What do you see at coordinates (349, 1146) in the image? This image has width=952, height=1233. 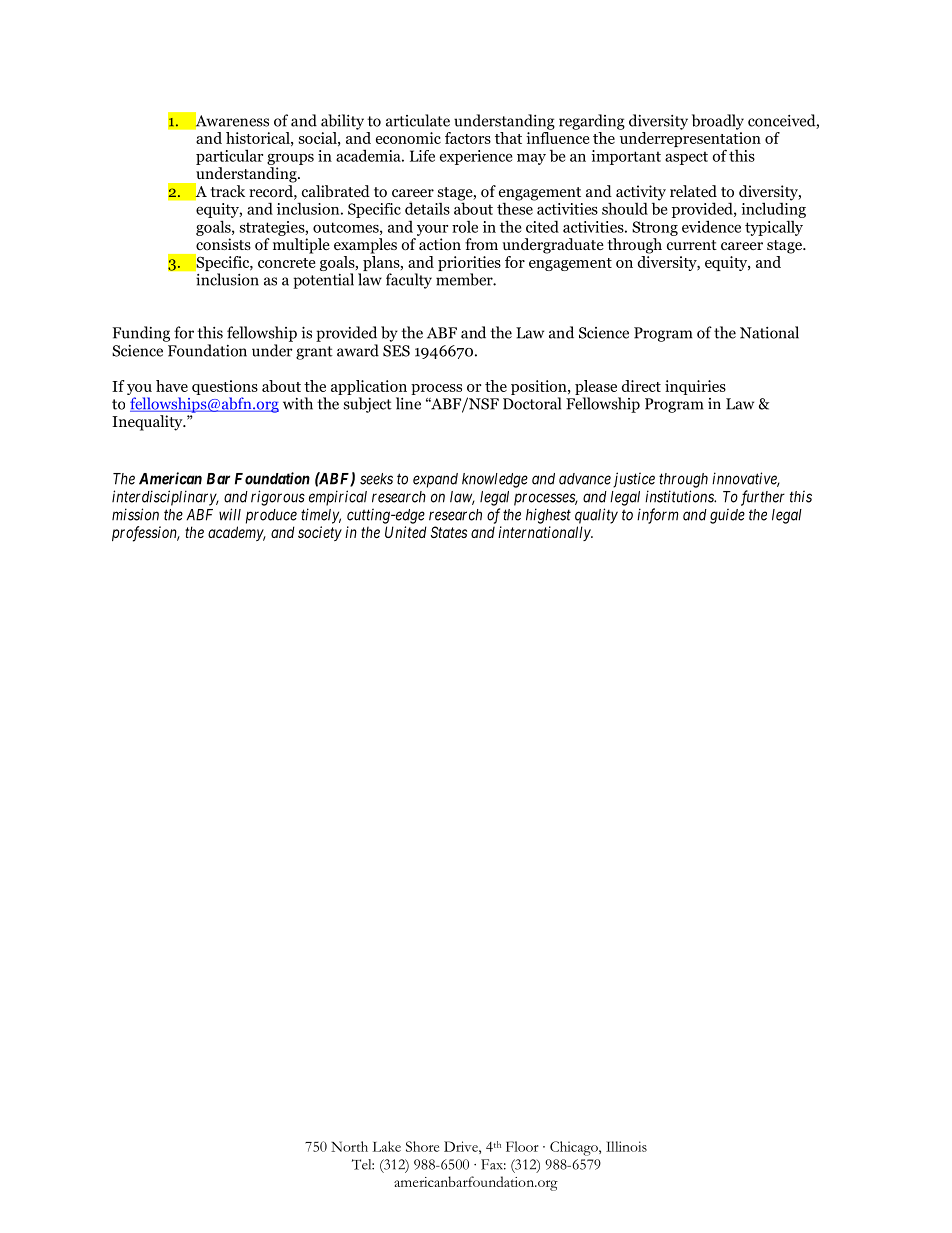 I see `North` at bounding box center [349, 1146].
